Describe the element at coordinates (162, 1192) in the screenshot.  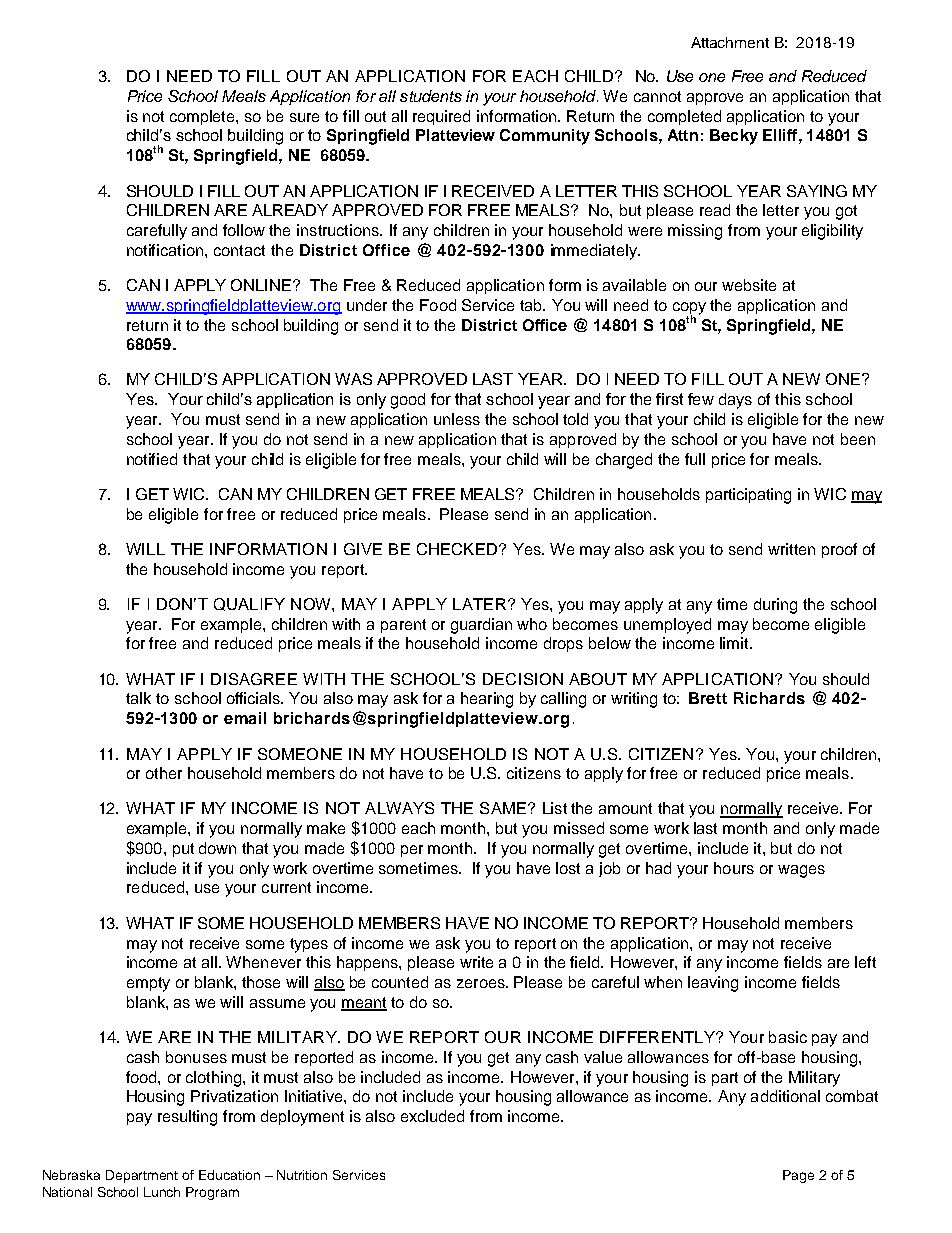
I see `Lunch` at that location.
